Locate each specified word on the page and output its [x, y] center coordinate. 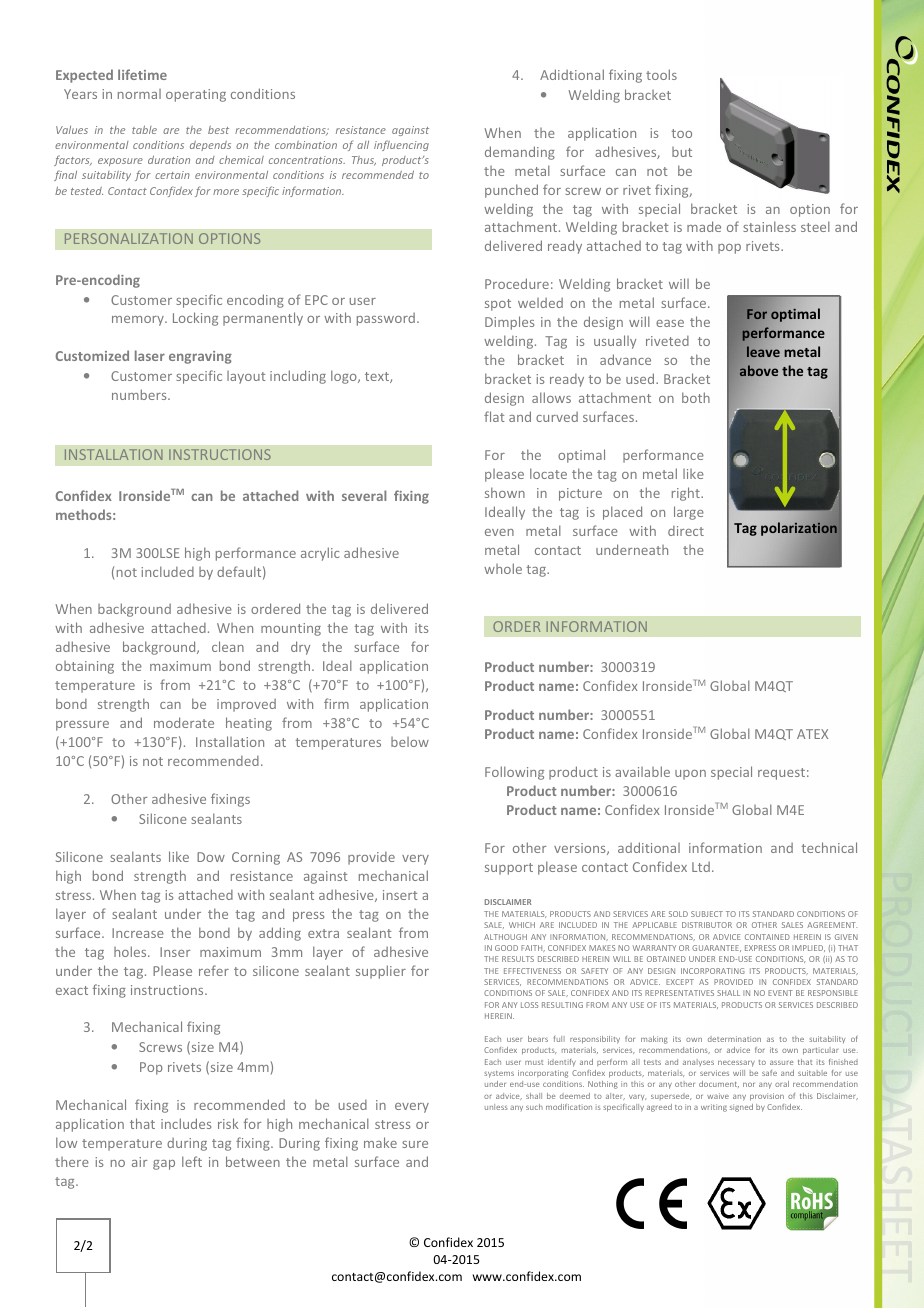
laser [150, 355]
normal [139, 94]
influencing [401, 145]
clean [228, 646]
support [509, 869]
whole [503, 568]
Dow [211, 857]
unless [496, 1107]
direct [686, 531]
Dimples [509, 323]
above [759, 370]
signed [741, 1108]
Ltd [701, 867]
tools [661, 74]
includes [186, 1123]
